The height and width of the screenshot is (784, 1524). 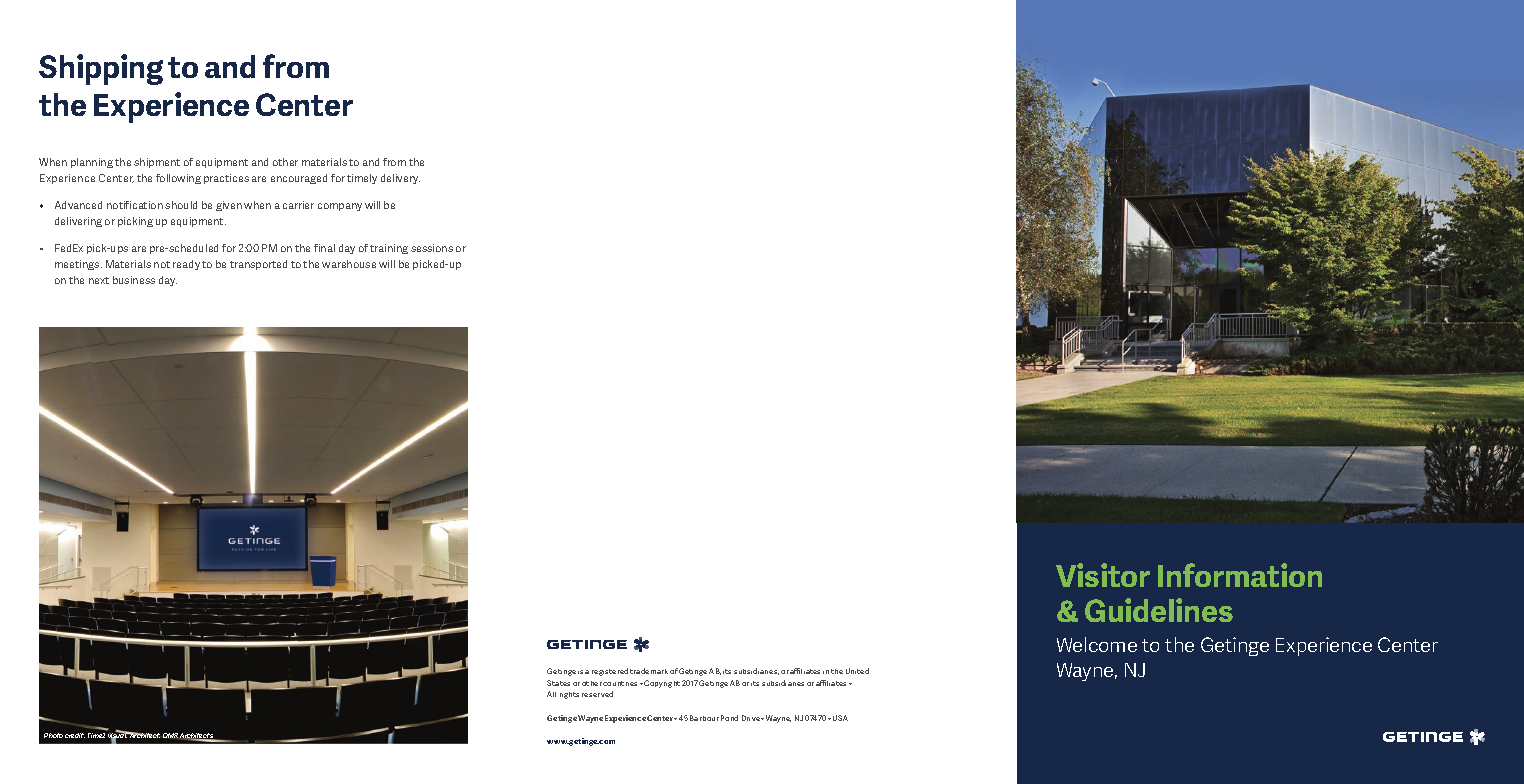 I want to click on delivery, so click(x=400, y=179).
